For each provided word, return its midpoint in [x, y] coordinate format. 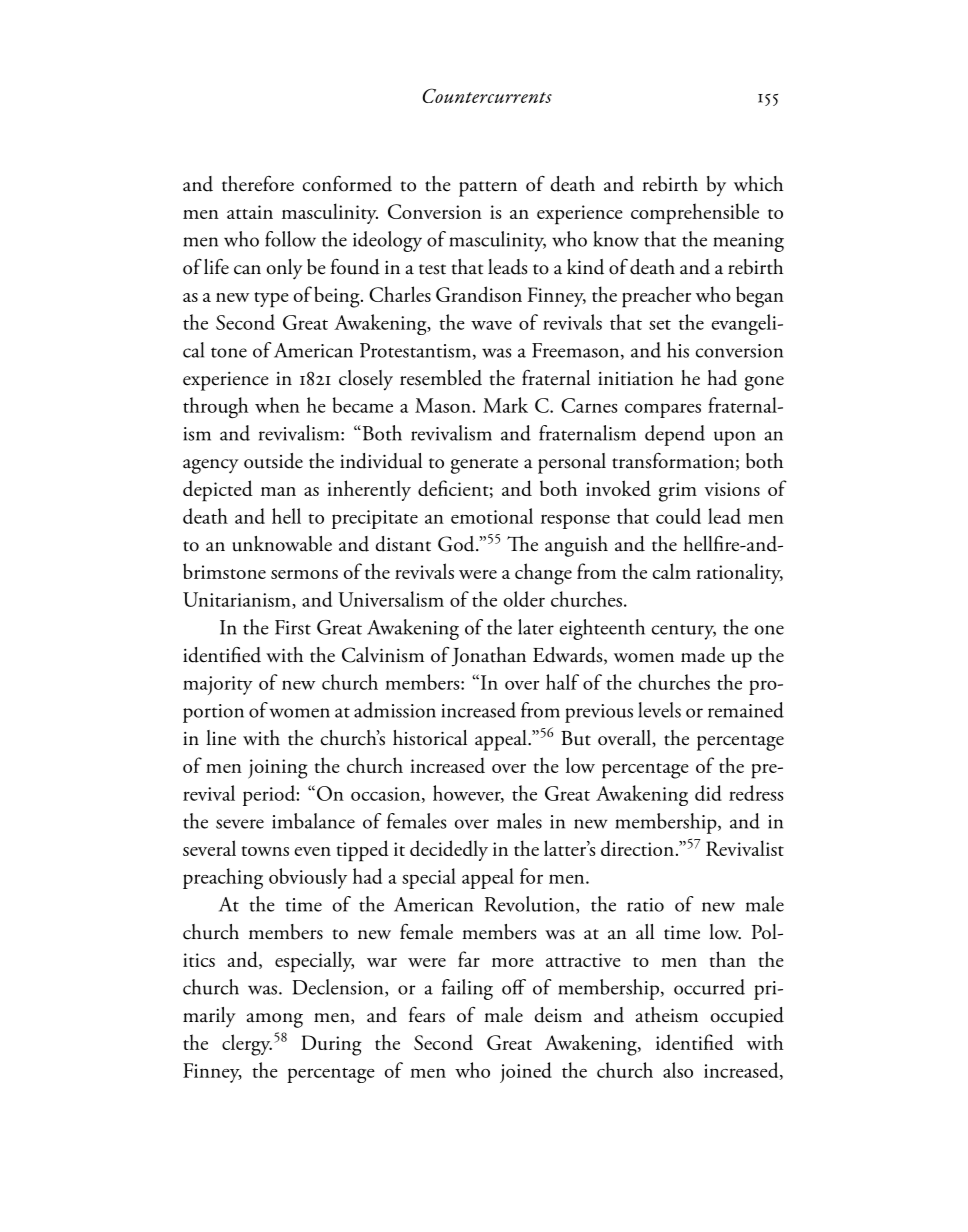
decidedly [449, 850]
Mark [505, 405]
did [708, 793]
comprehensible [695, 214]
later [536, 627]
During [331, 1045]
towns [265, 851]
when [277, 405]
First [293, 627]
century [684, 632]
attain [250, 212]
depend [675, 435]
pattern [488, 189]
